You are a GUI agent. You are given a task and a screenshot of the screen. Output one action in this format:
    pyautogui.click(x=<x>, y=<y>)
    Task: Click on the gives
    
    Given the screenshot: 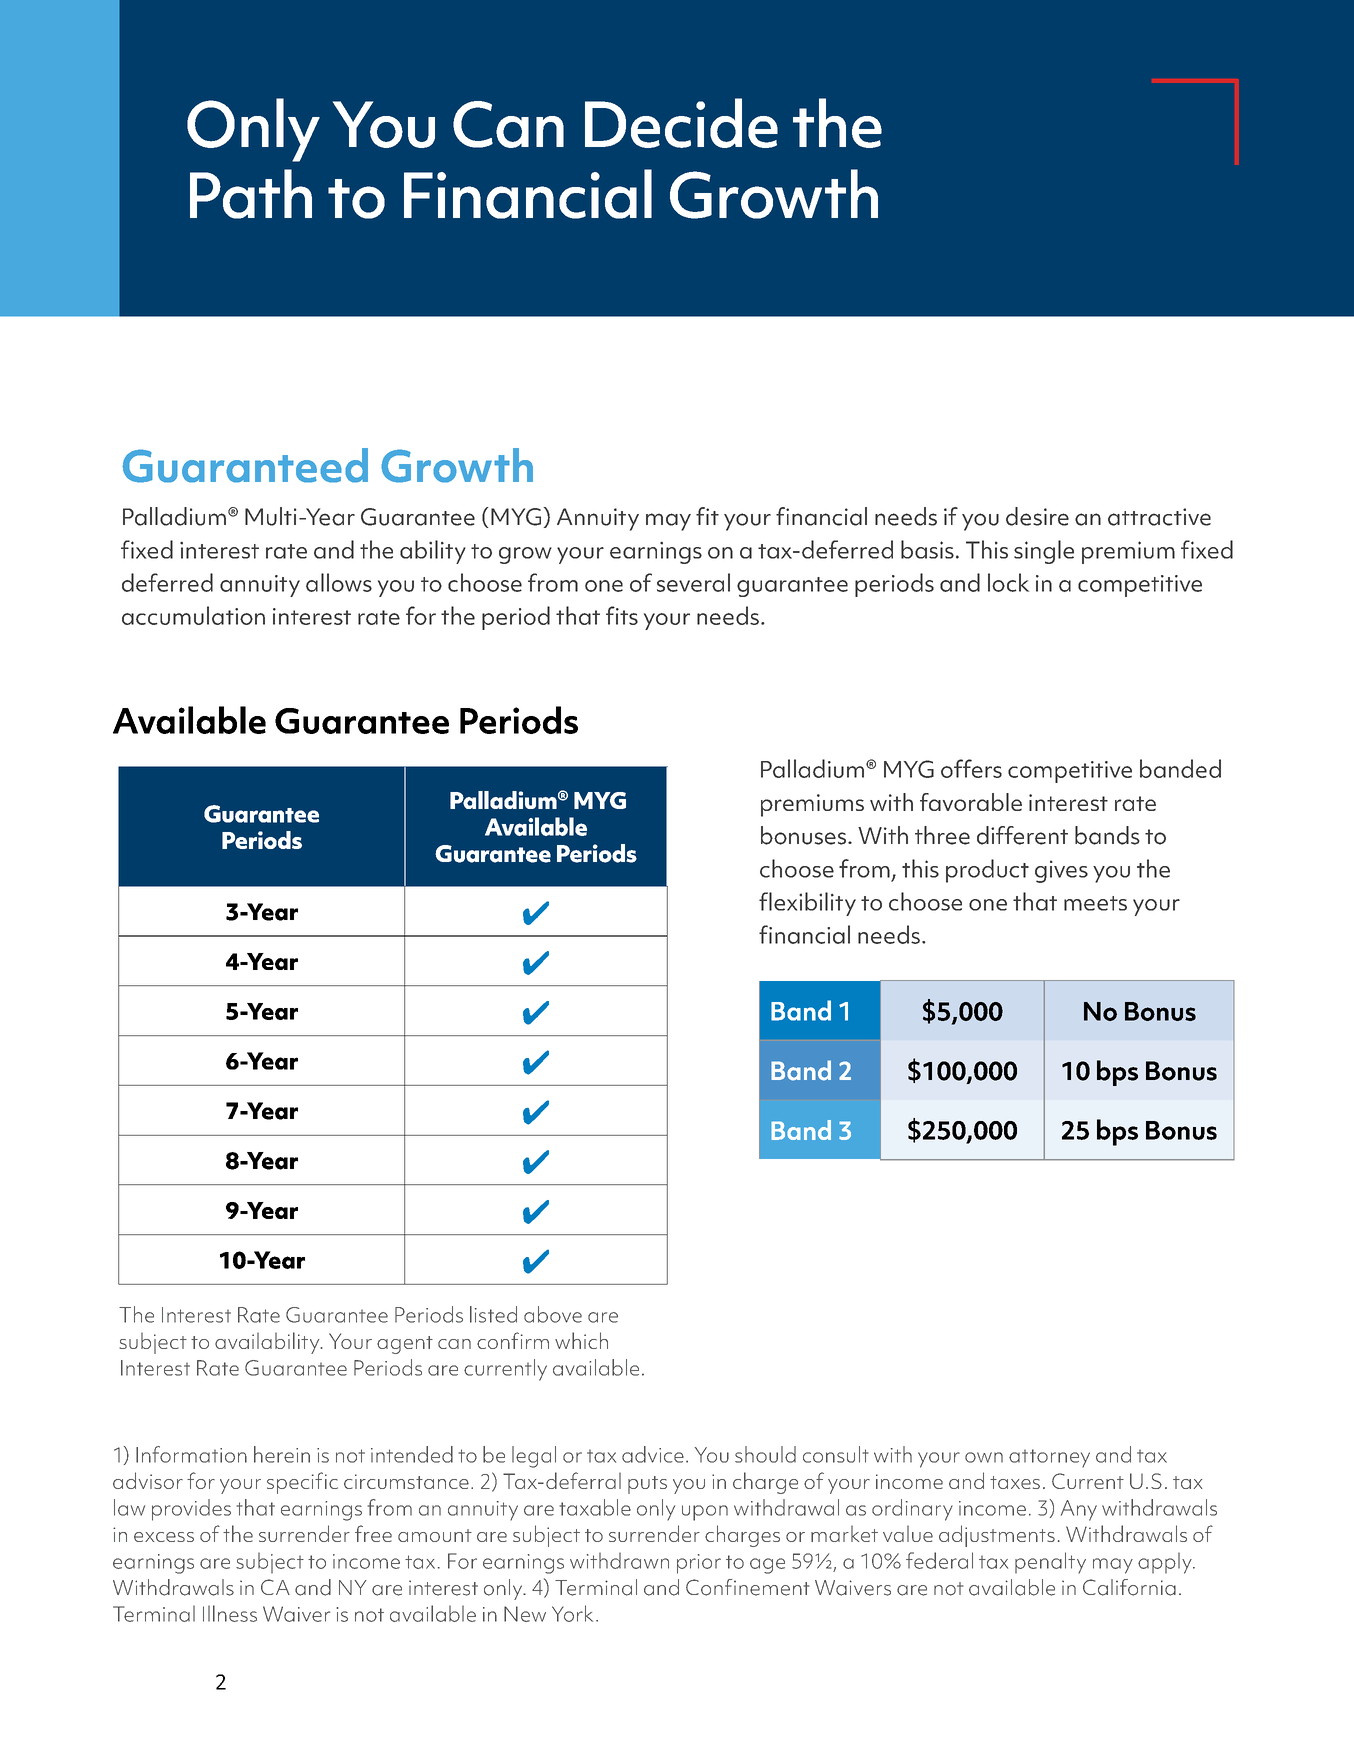 What is the action you would take?
    pyautogui.click(x=1061, y=871)
